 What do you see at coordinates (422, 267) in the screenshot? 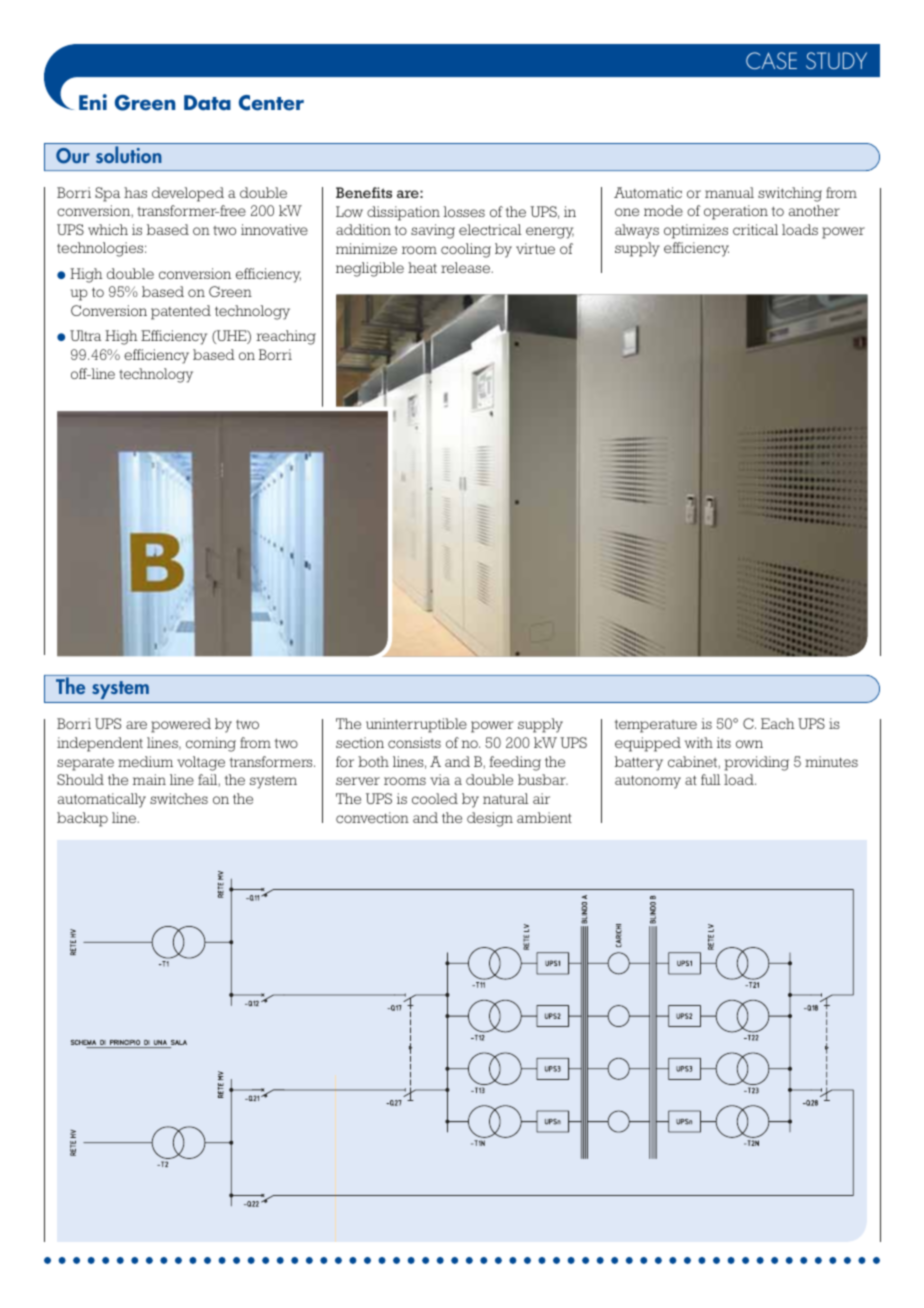
I see `heat` at bounding box center [422, 267].
